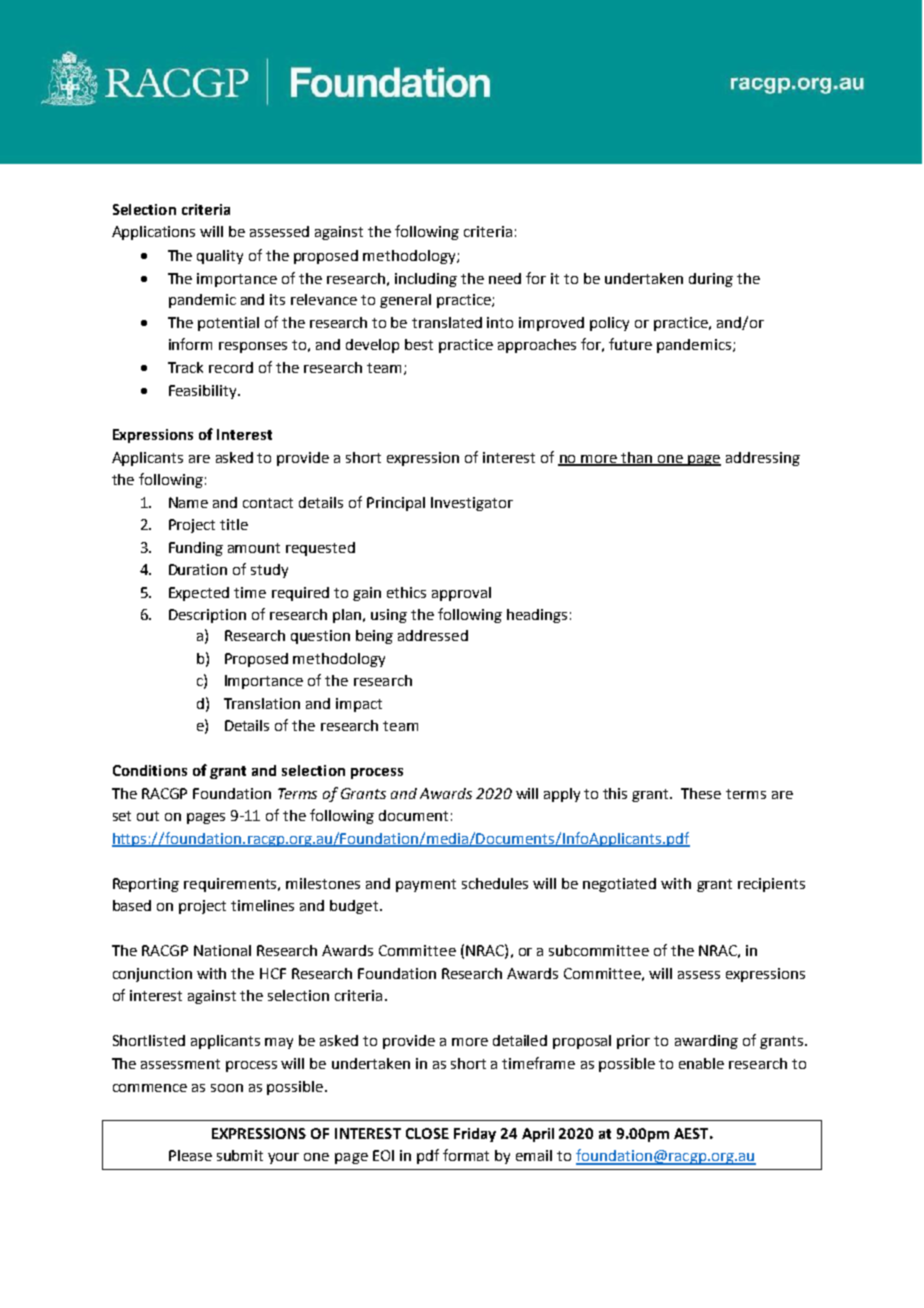  Describe the element at coordinates (426, 885) in the screenshot. I see `payment` at that location.
